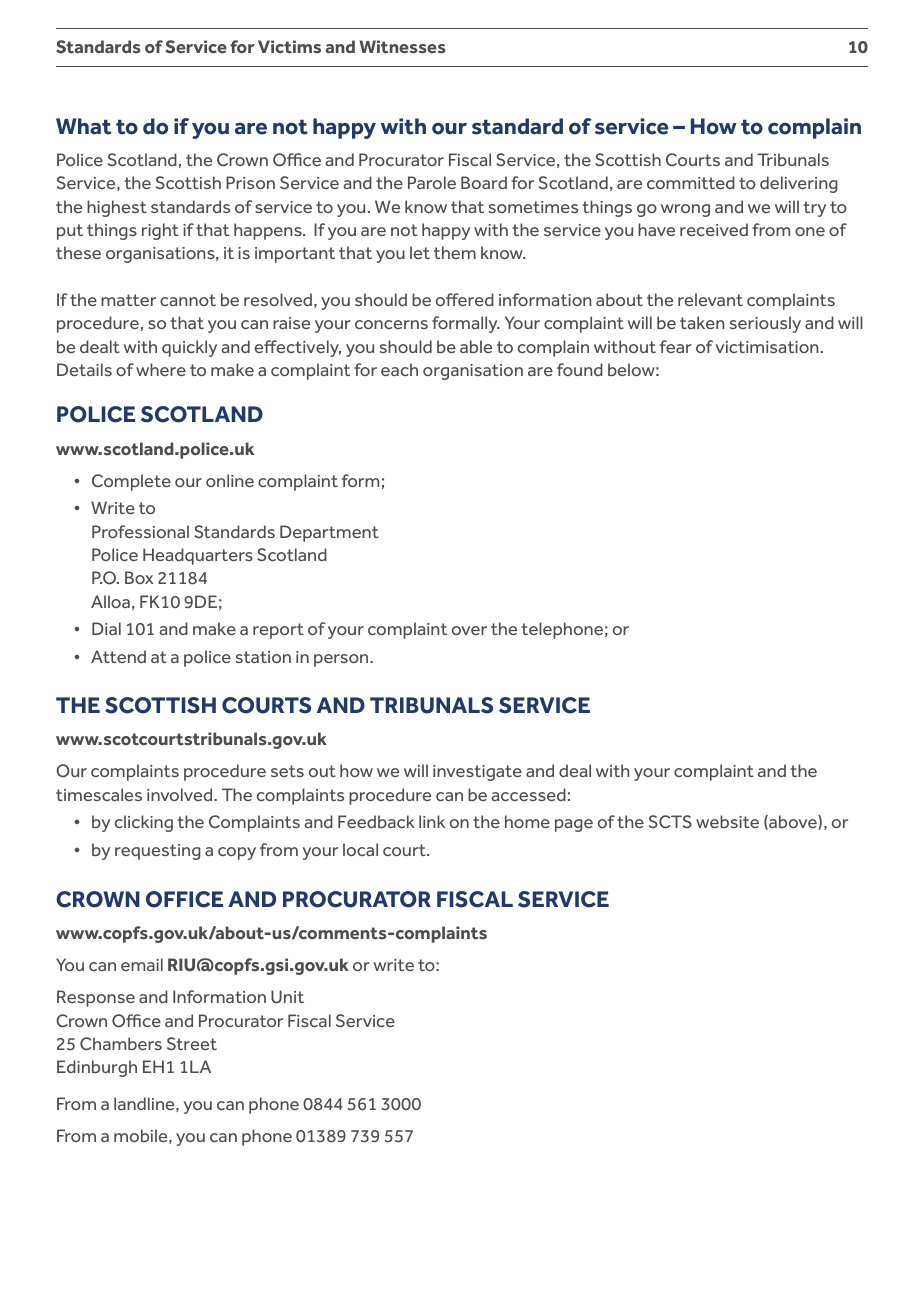 The height and width of the page is (1308, 924). What do you see at coordinates (402, 47) in the page?
I see `Witnesses` at bounding box center [402, 47].
